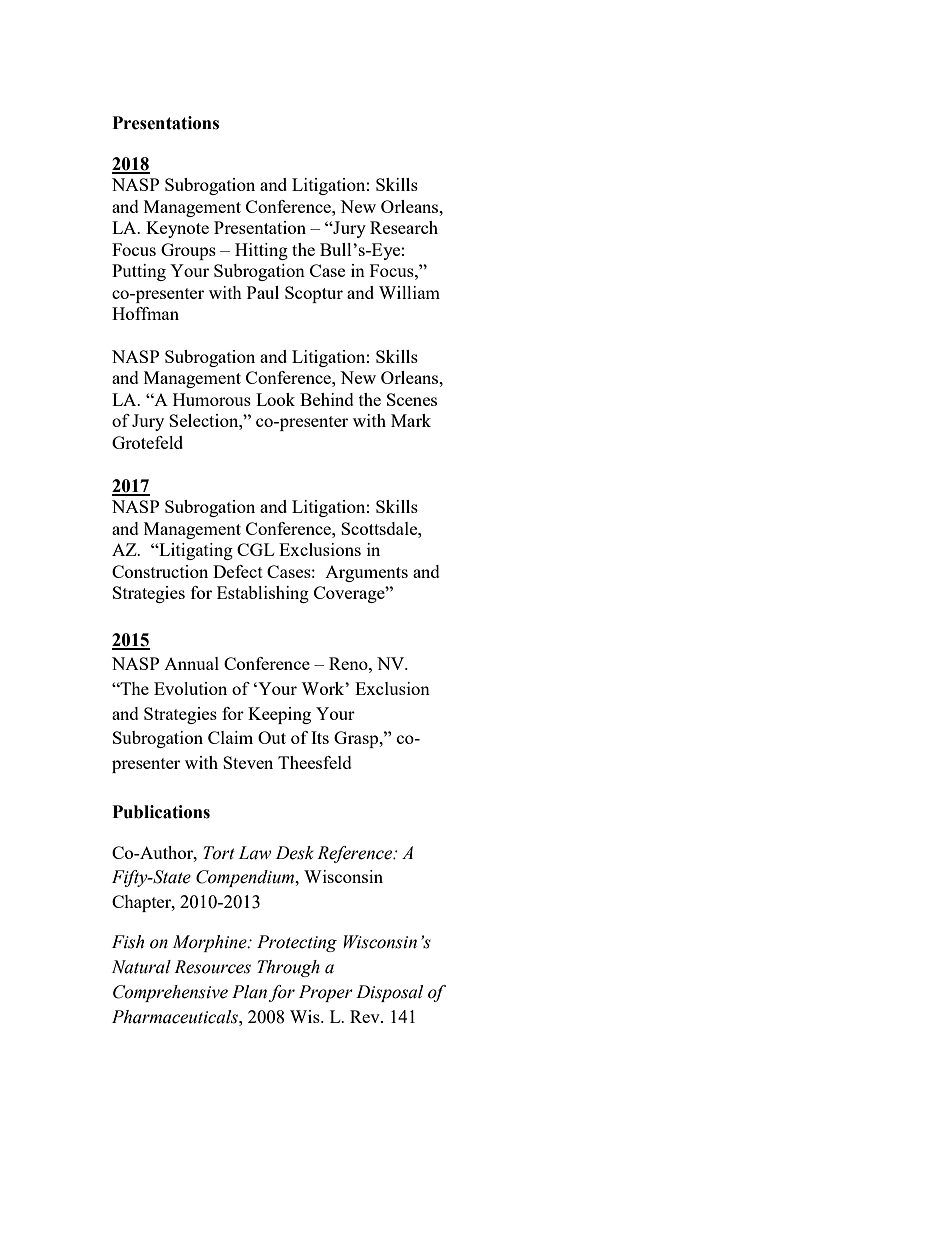 Image resolution: width=952 pixels, height=1233 pixels. I want to click on Reference, so click(356, 854).
